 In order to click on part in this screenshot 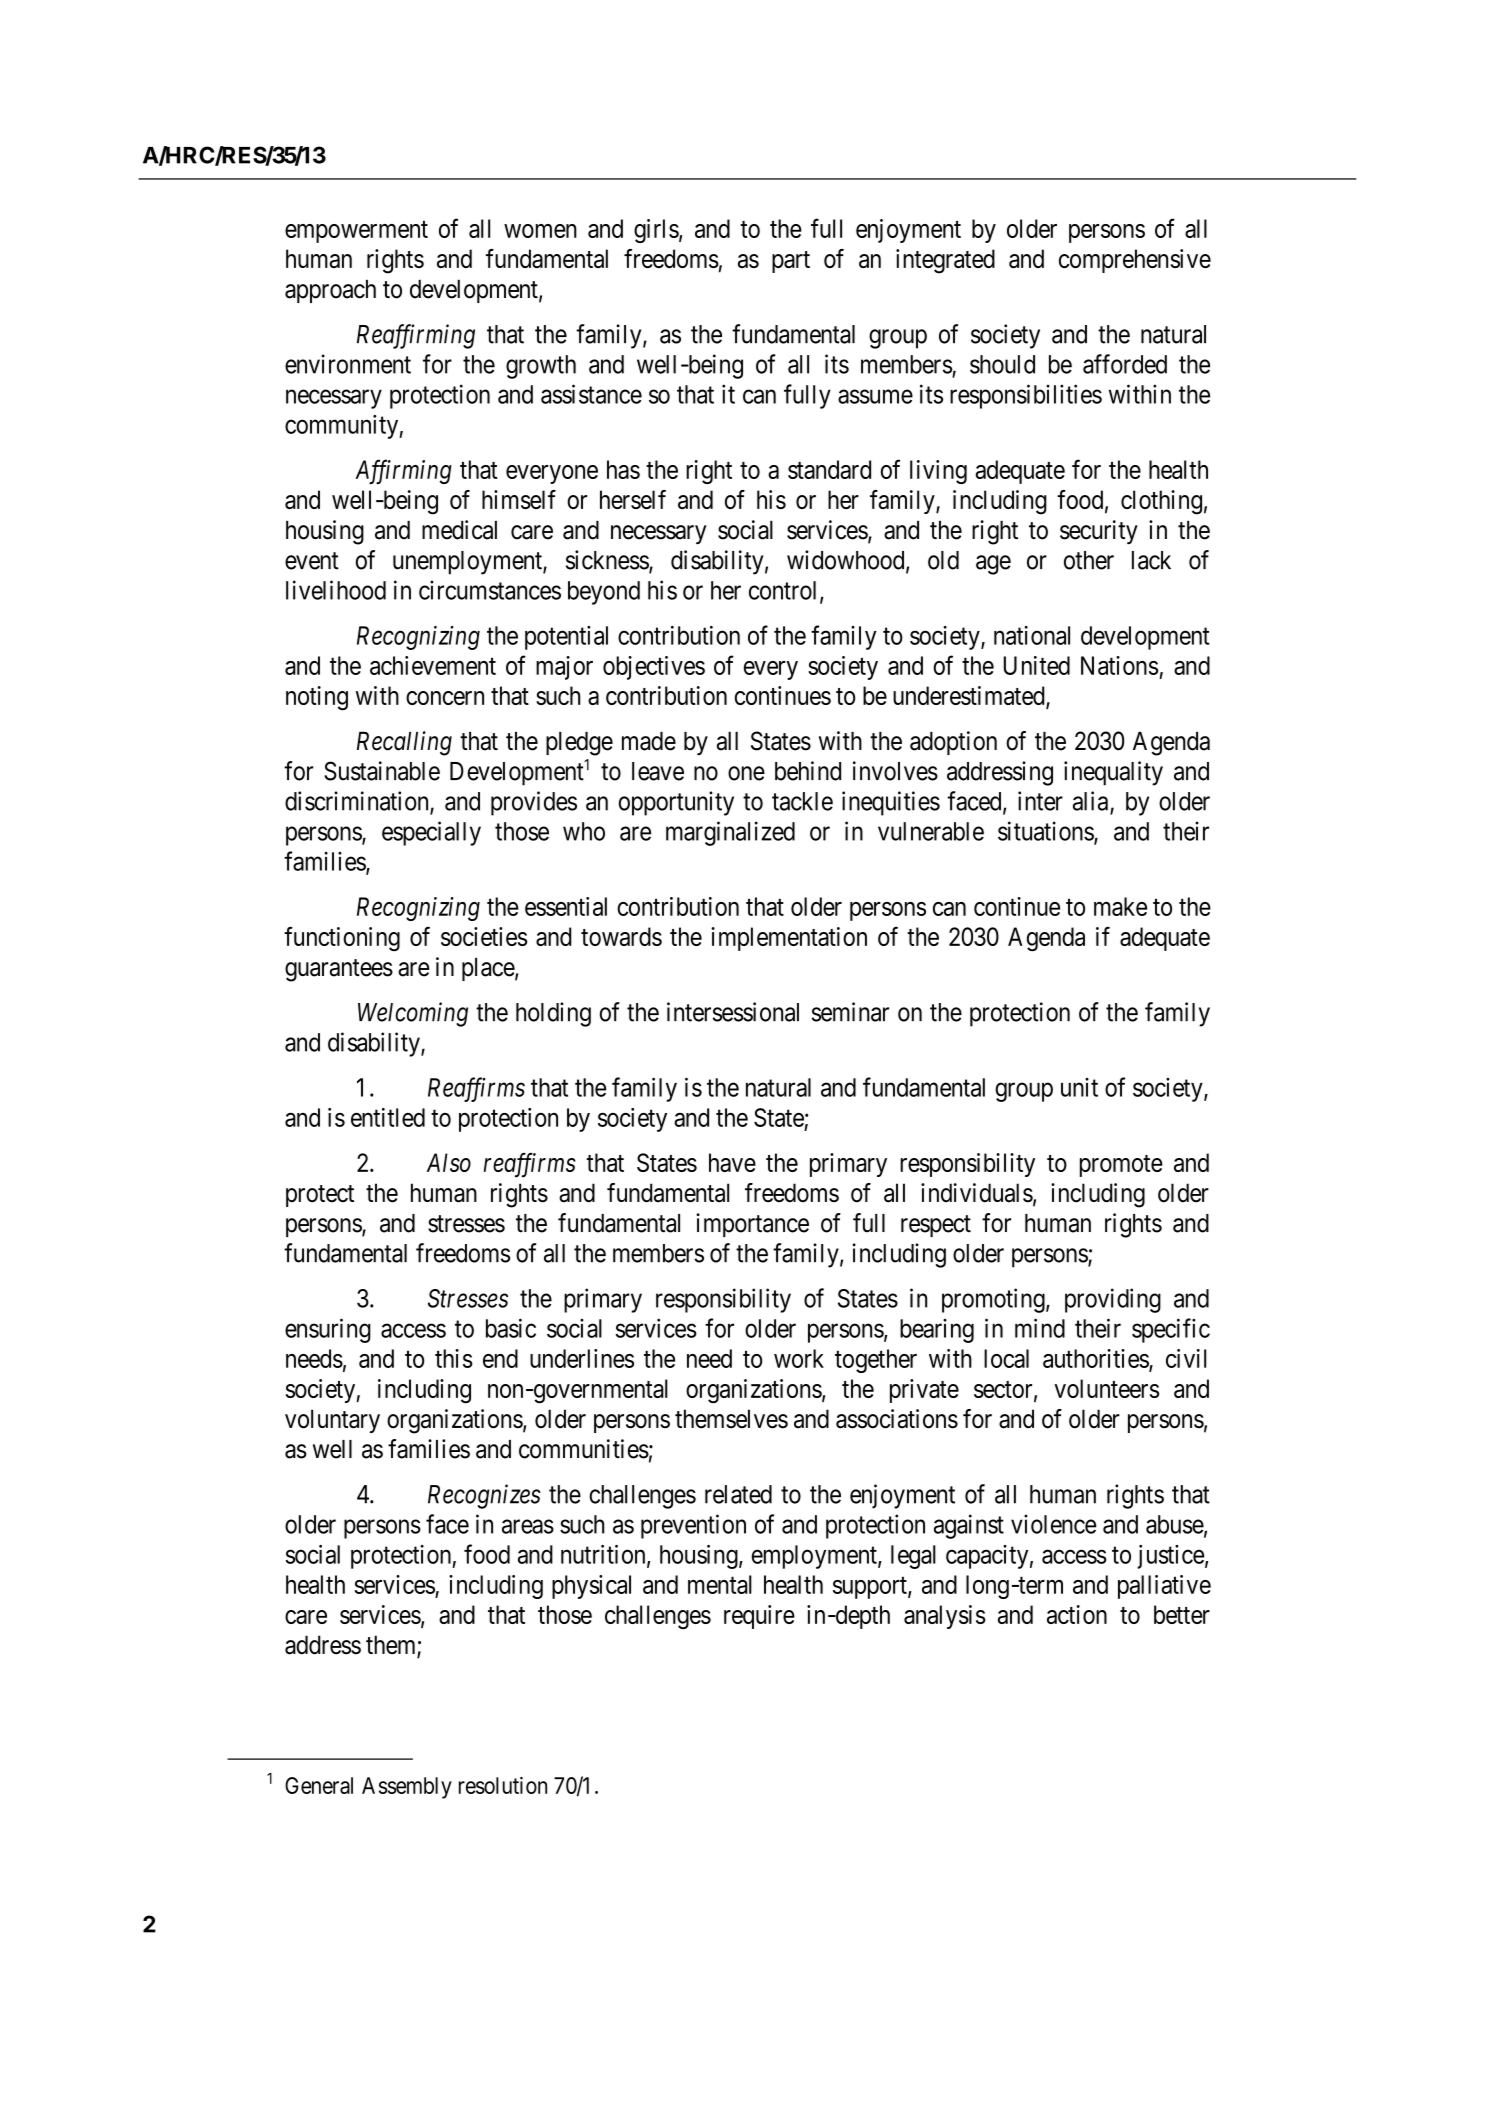, I will do `click(791, 262)`.
